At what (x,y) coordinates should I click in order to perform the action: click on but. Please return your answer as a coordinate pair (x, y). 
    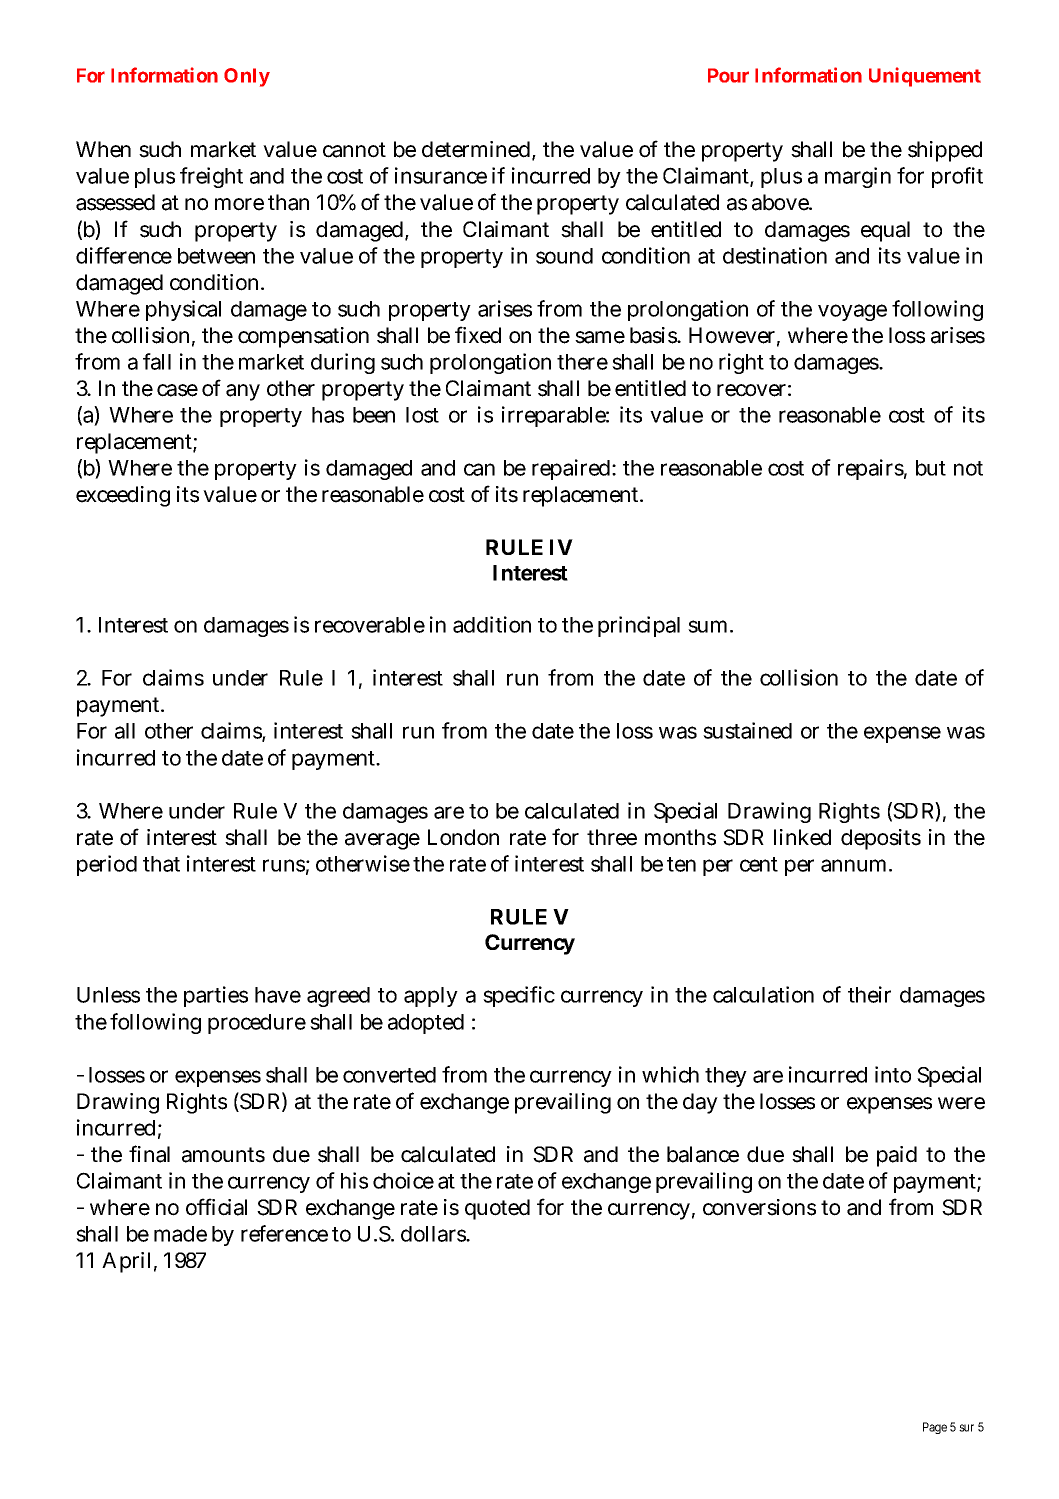
    Looking at the image, I should click on (931, 468).
